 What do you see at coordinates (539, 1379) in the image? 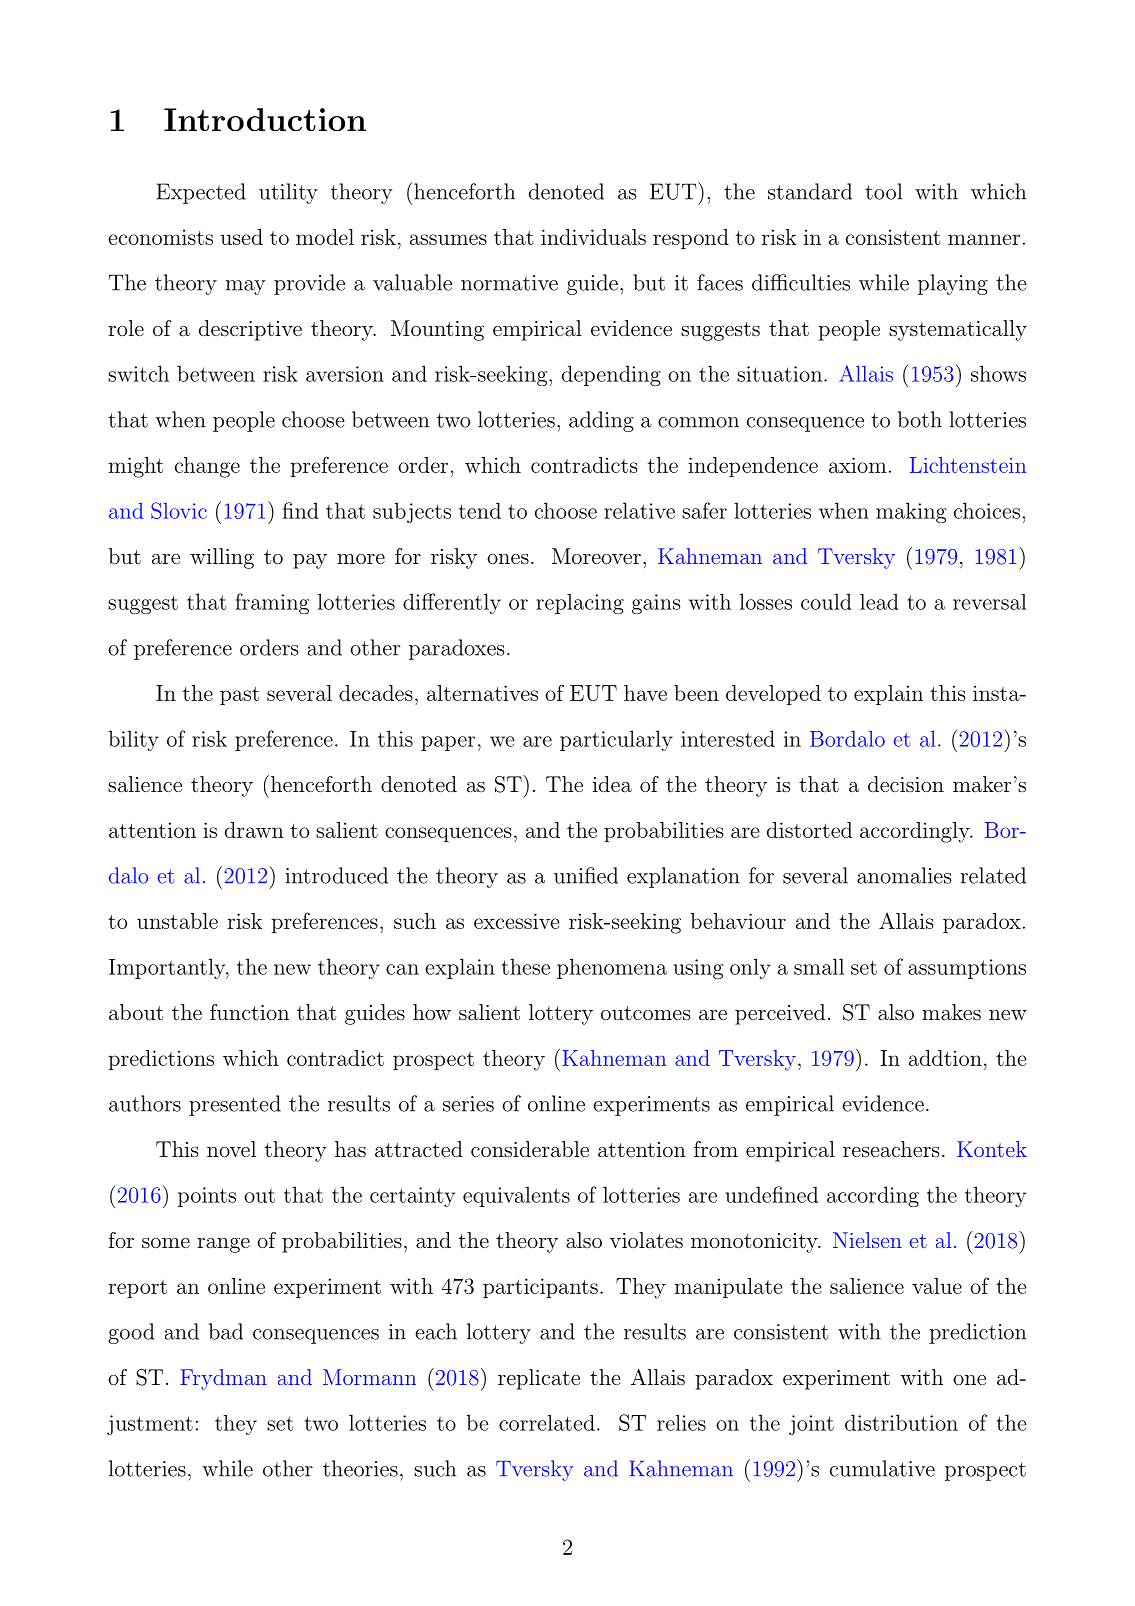
I see `replicate` at bounding box center [539, 1379].
